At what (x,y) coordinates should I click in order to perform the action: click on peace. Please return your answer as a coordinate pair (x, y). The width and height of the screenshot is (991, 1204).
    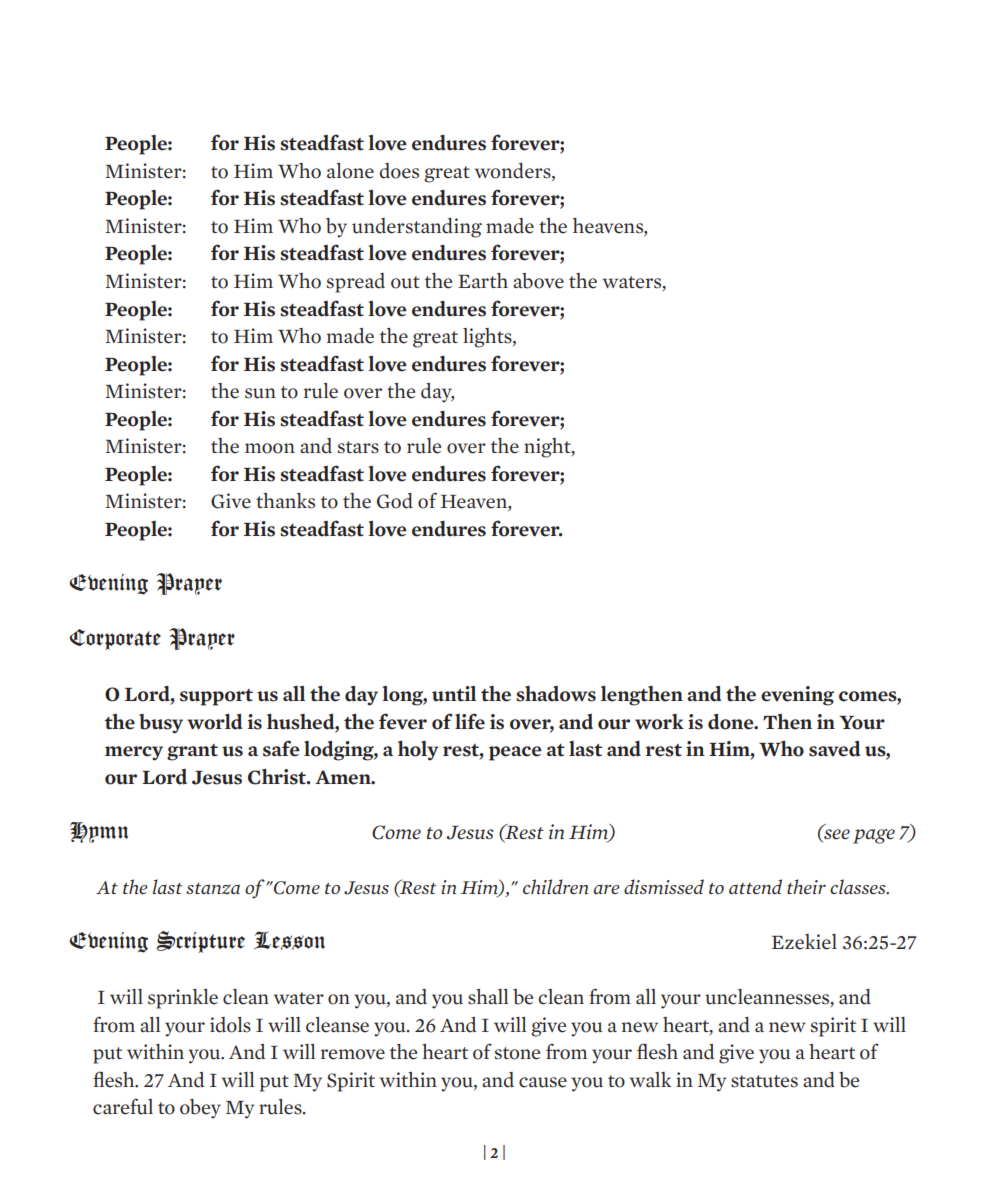
    Looking at the image, I should click on (515, 753).
